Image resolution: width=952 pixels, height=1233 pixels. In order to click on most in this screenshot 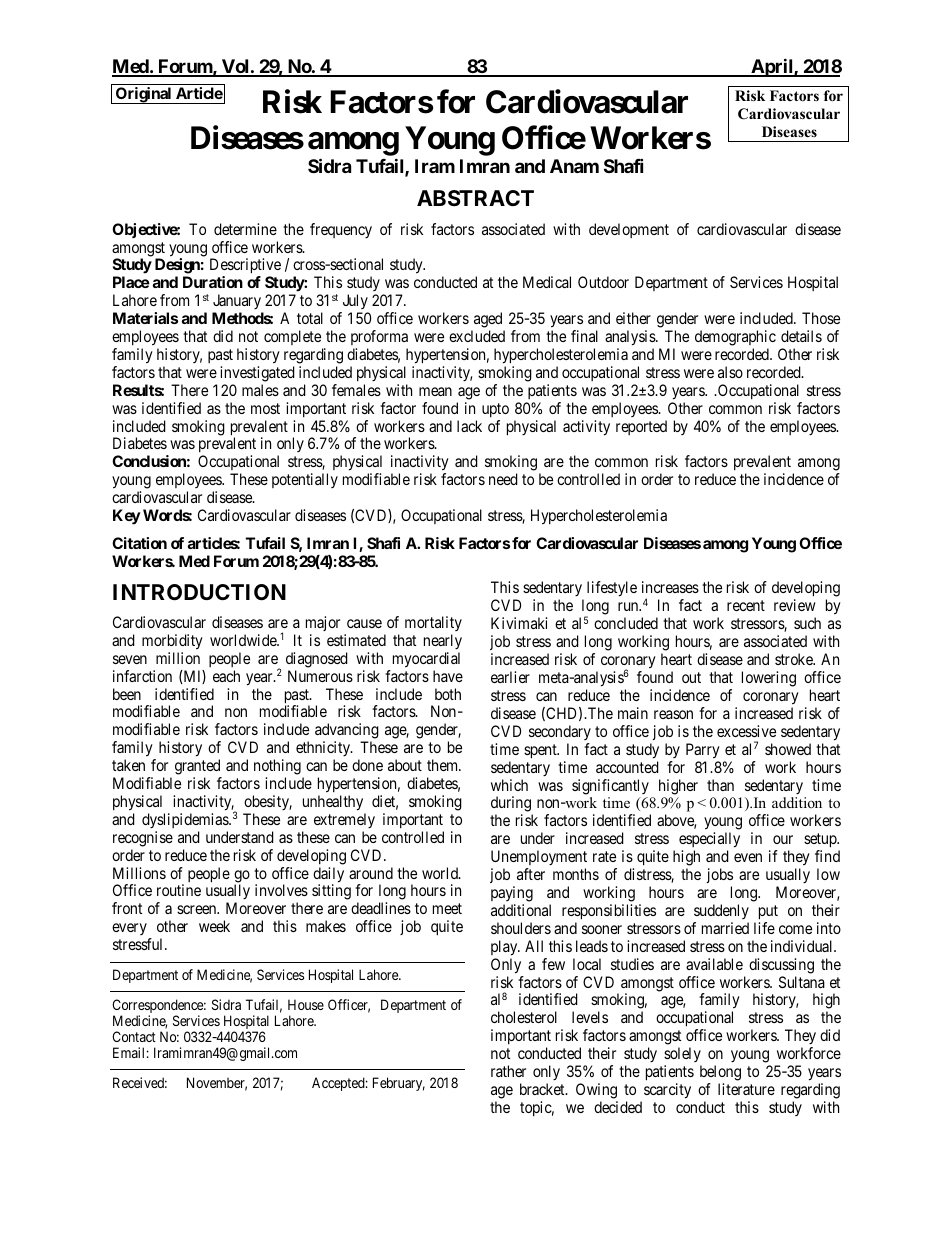, I will do `click(265, 408)`.
